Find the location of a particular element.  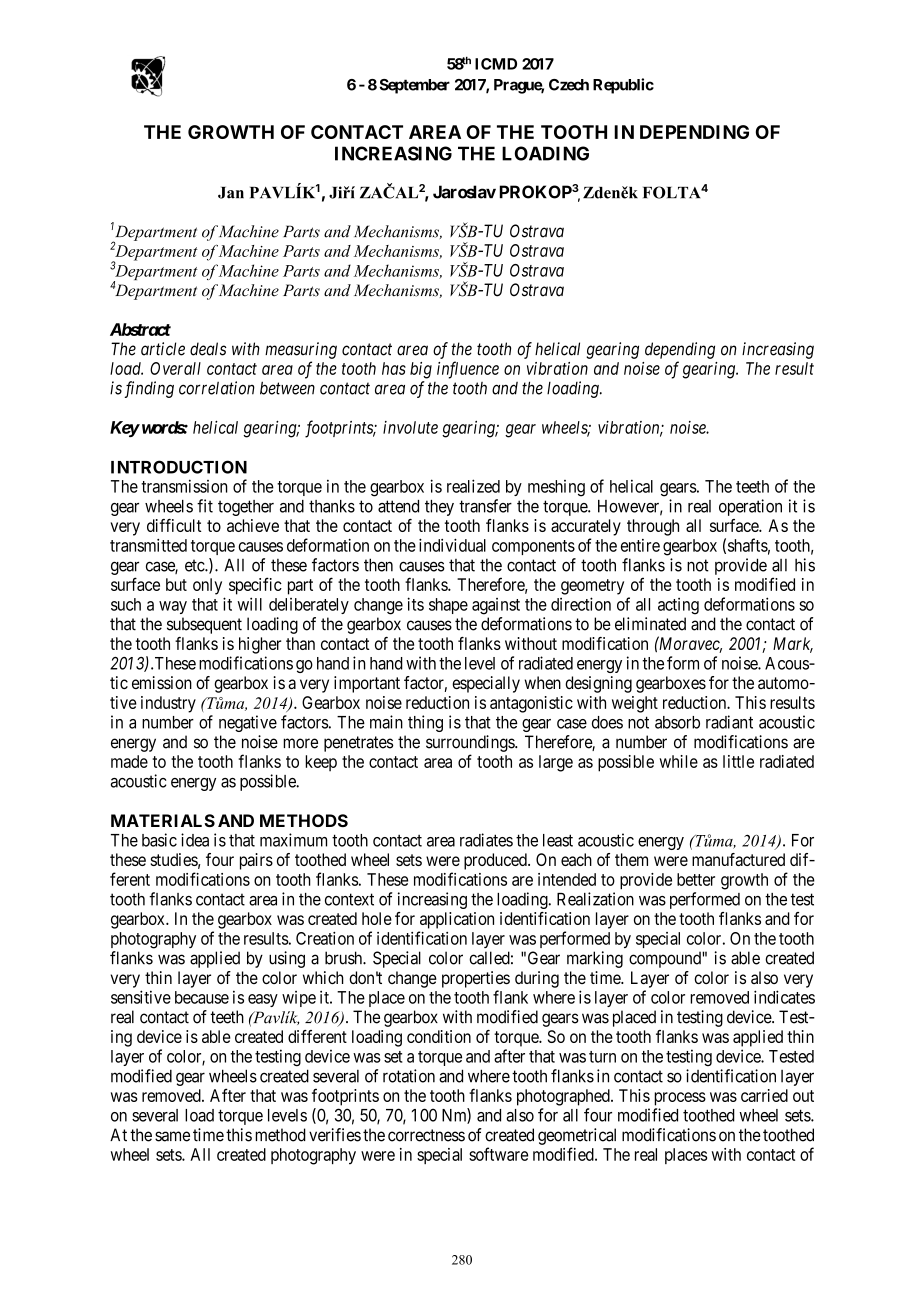

acting is located at coordinates (678, 606).
